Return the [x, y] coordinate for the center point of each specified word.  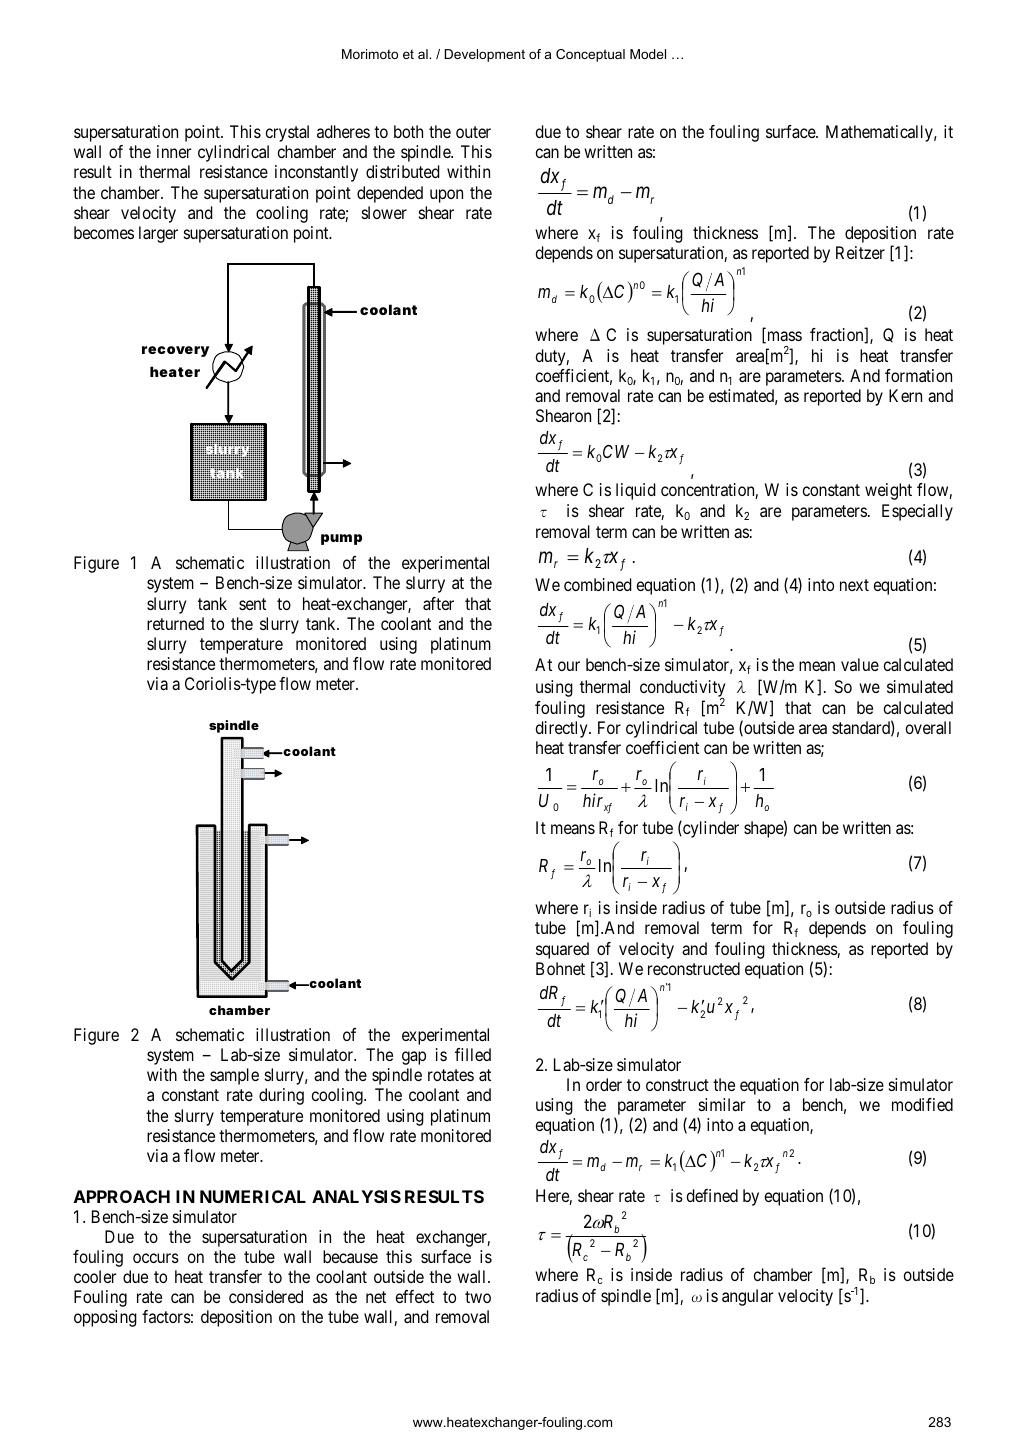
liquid [636, 491]
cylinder [710, 829]
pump [341, 539]
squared [562, 950]
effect [415, 1296]
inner [174, 151]
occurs [156, 1258]
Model [648, 54]
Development [485, 55]
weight [888, 491]
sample [234, 1076]
